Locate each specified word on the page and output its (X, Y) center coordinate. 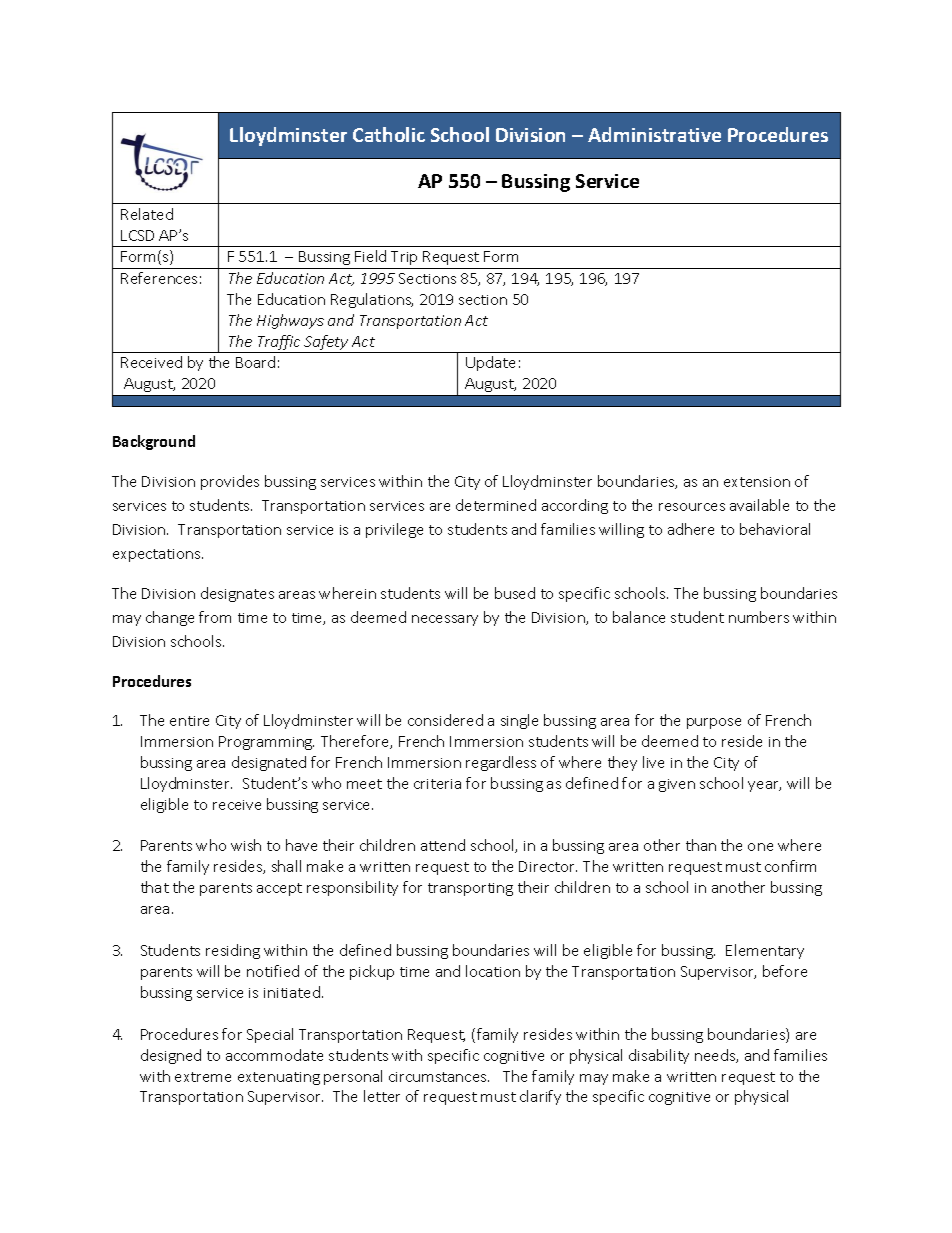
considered (445, 720)
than (701, 845)
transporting (470, 889)
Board (255, 362)
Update (490, 363)
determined (496, 505)
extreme (203, 1077)
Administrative (654, 134)
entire (189, 721)
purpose (714, 723)
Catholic (389, 134)
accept (279, 889)
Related (147, 214)
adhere (691, 529)
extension (757, 482)
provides (230, 482)
